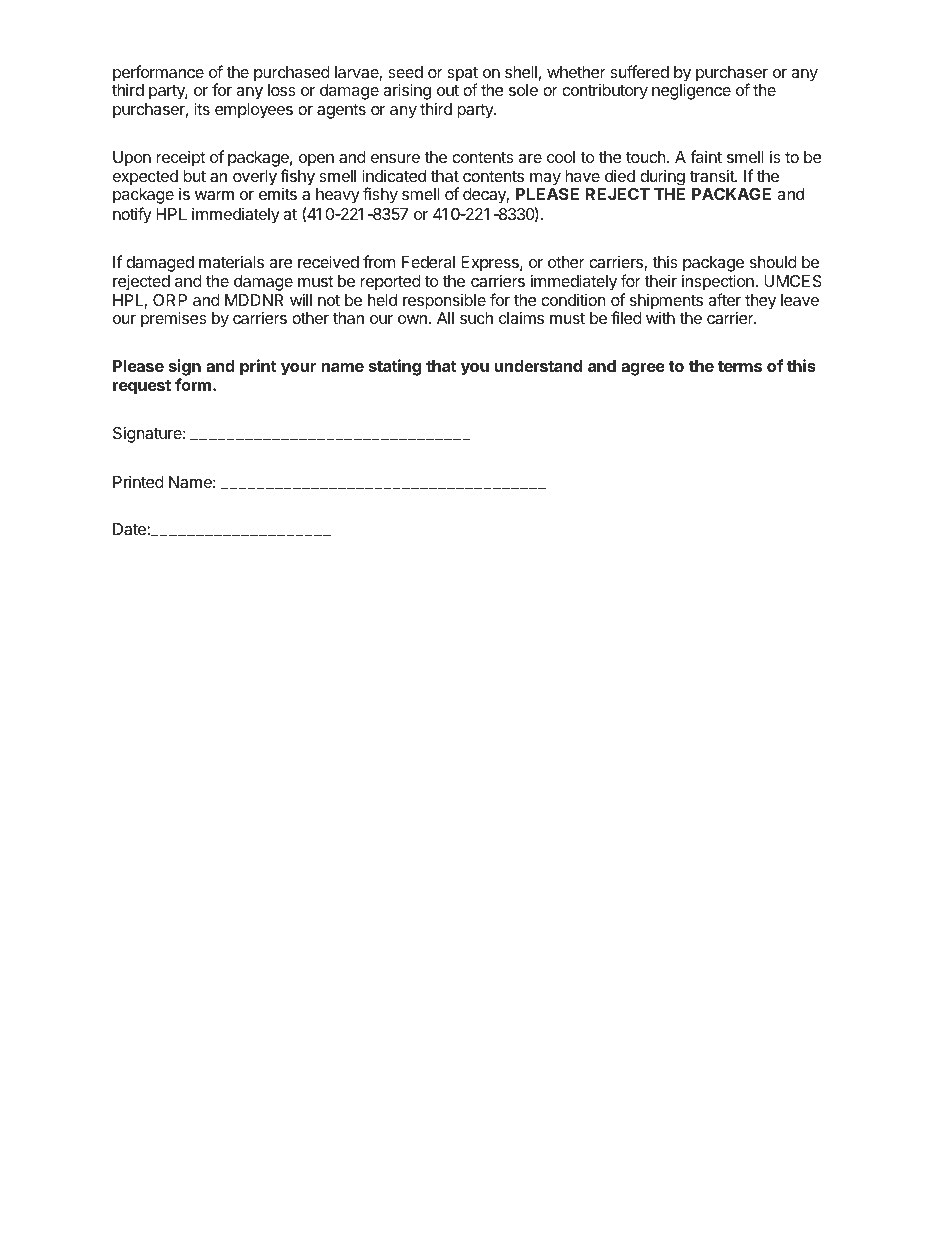  I want to click on faint, so click(706, 156).
